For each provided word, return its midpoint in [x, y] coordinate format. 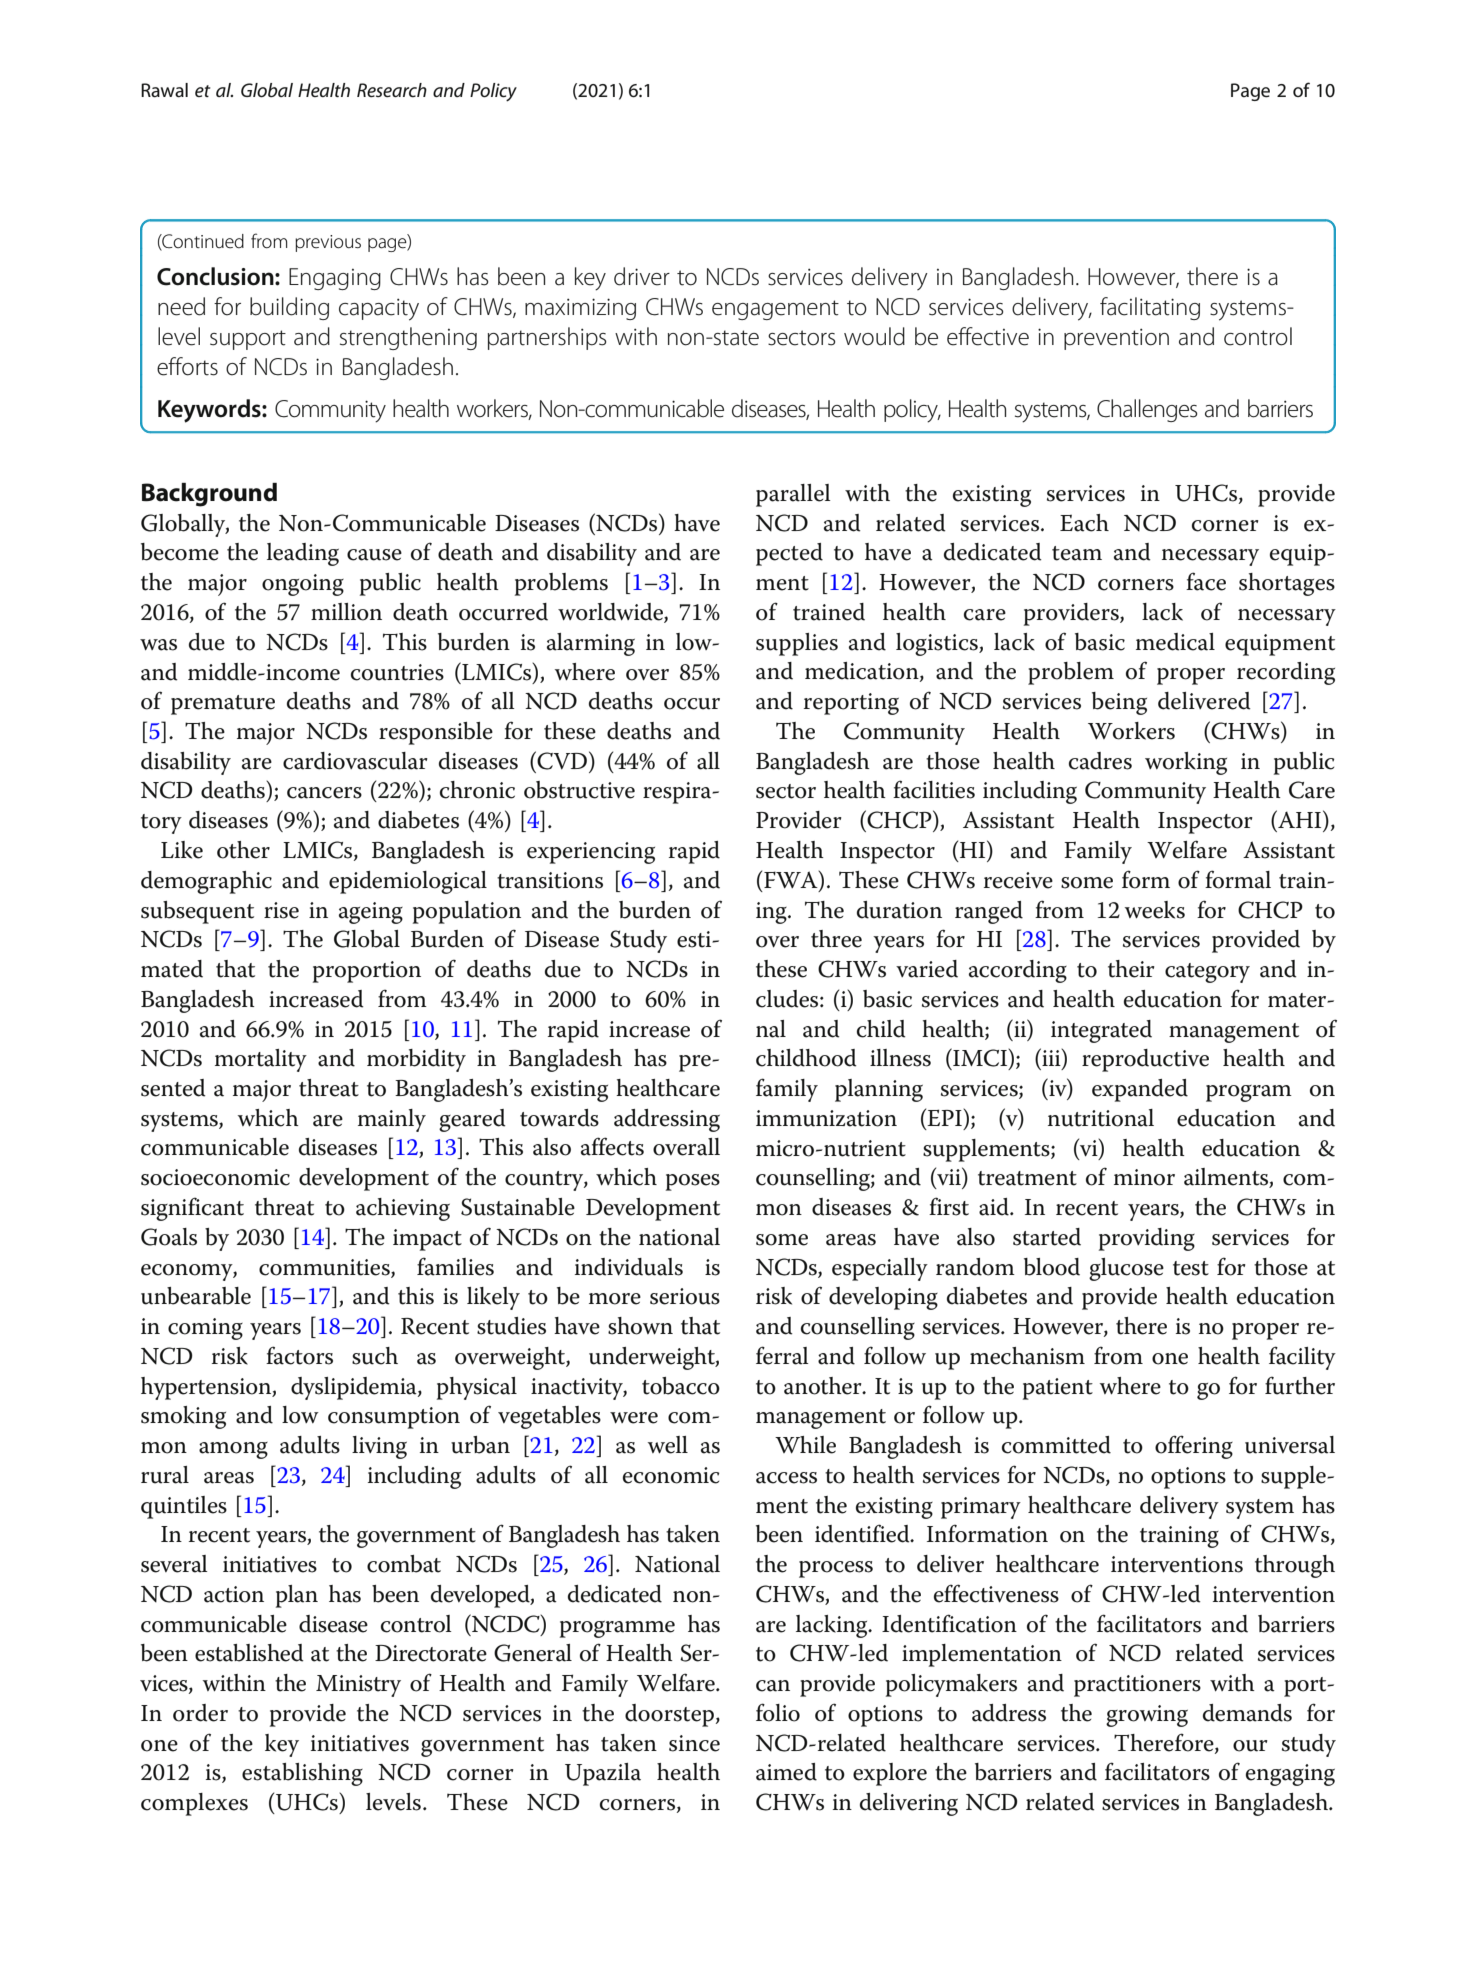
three [836, 939]
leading [303, 554]
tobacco [681, 1386]
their [1131, 969]
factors [299, 1355]
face [1206, 581]
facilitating [1150, 308]
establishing [302, 1774]
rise [281, 910]
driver [642, 276]
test [1191, 1268]
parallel [793, 495]
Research [392, 90]
